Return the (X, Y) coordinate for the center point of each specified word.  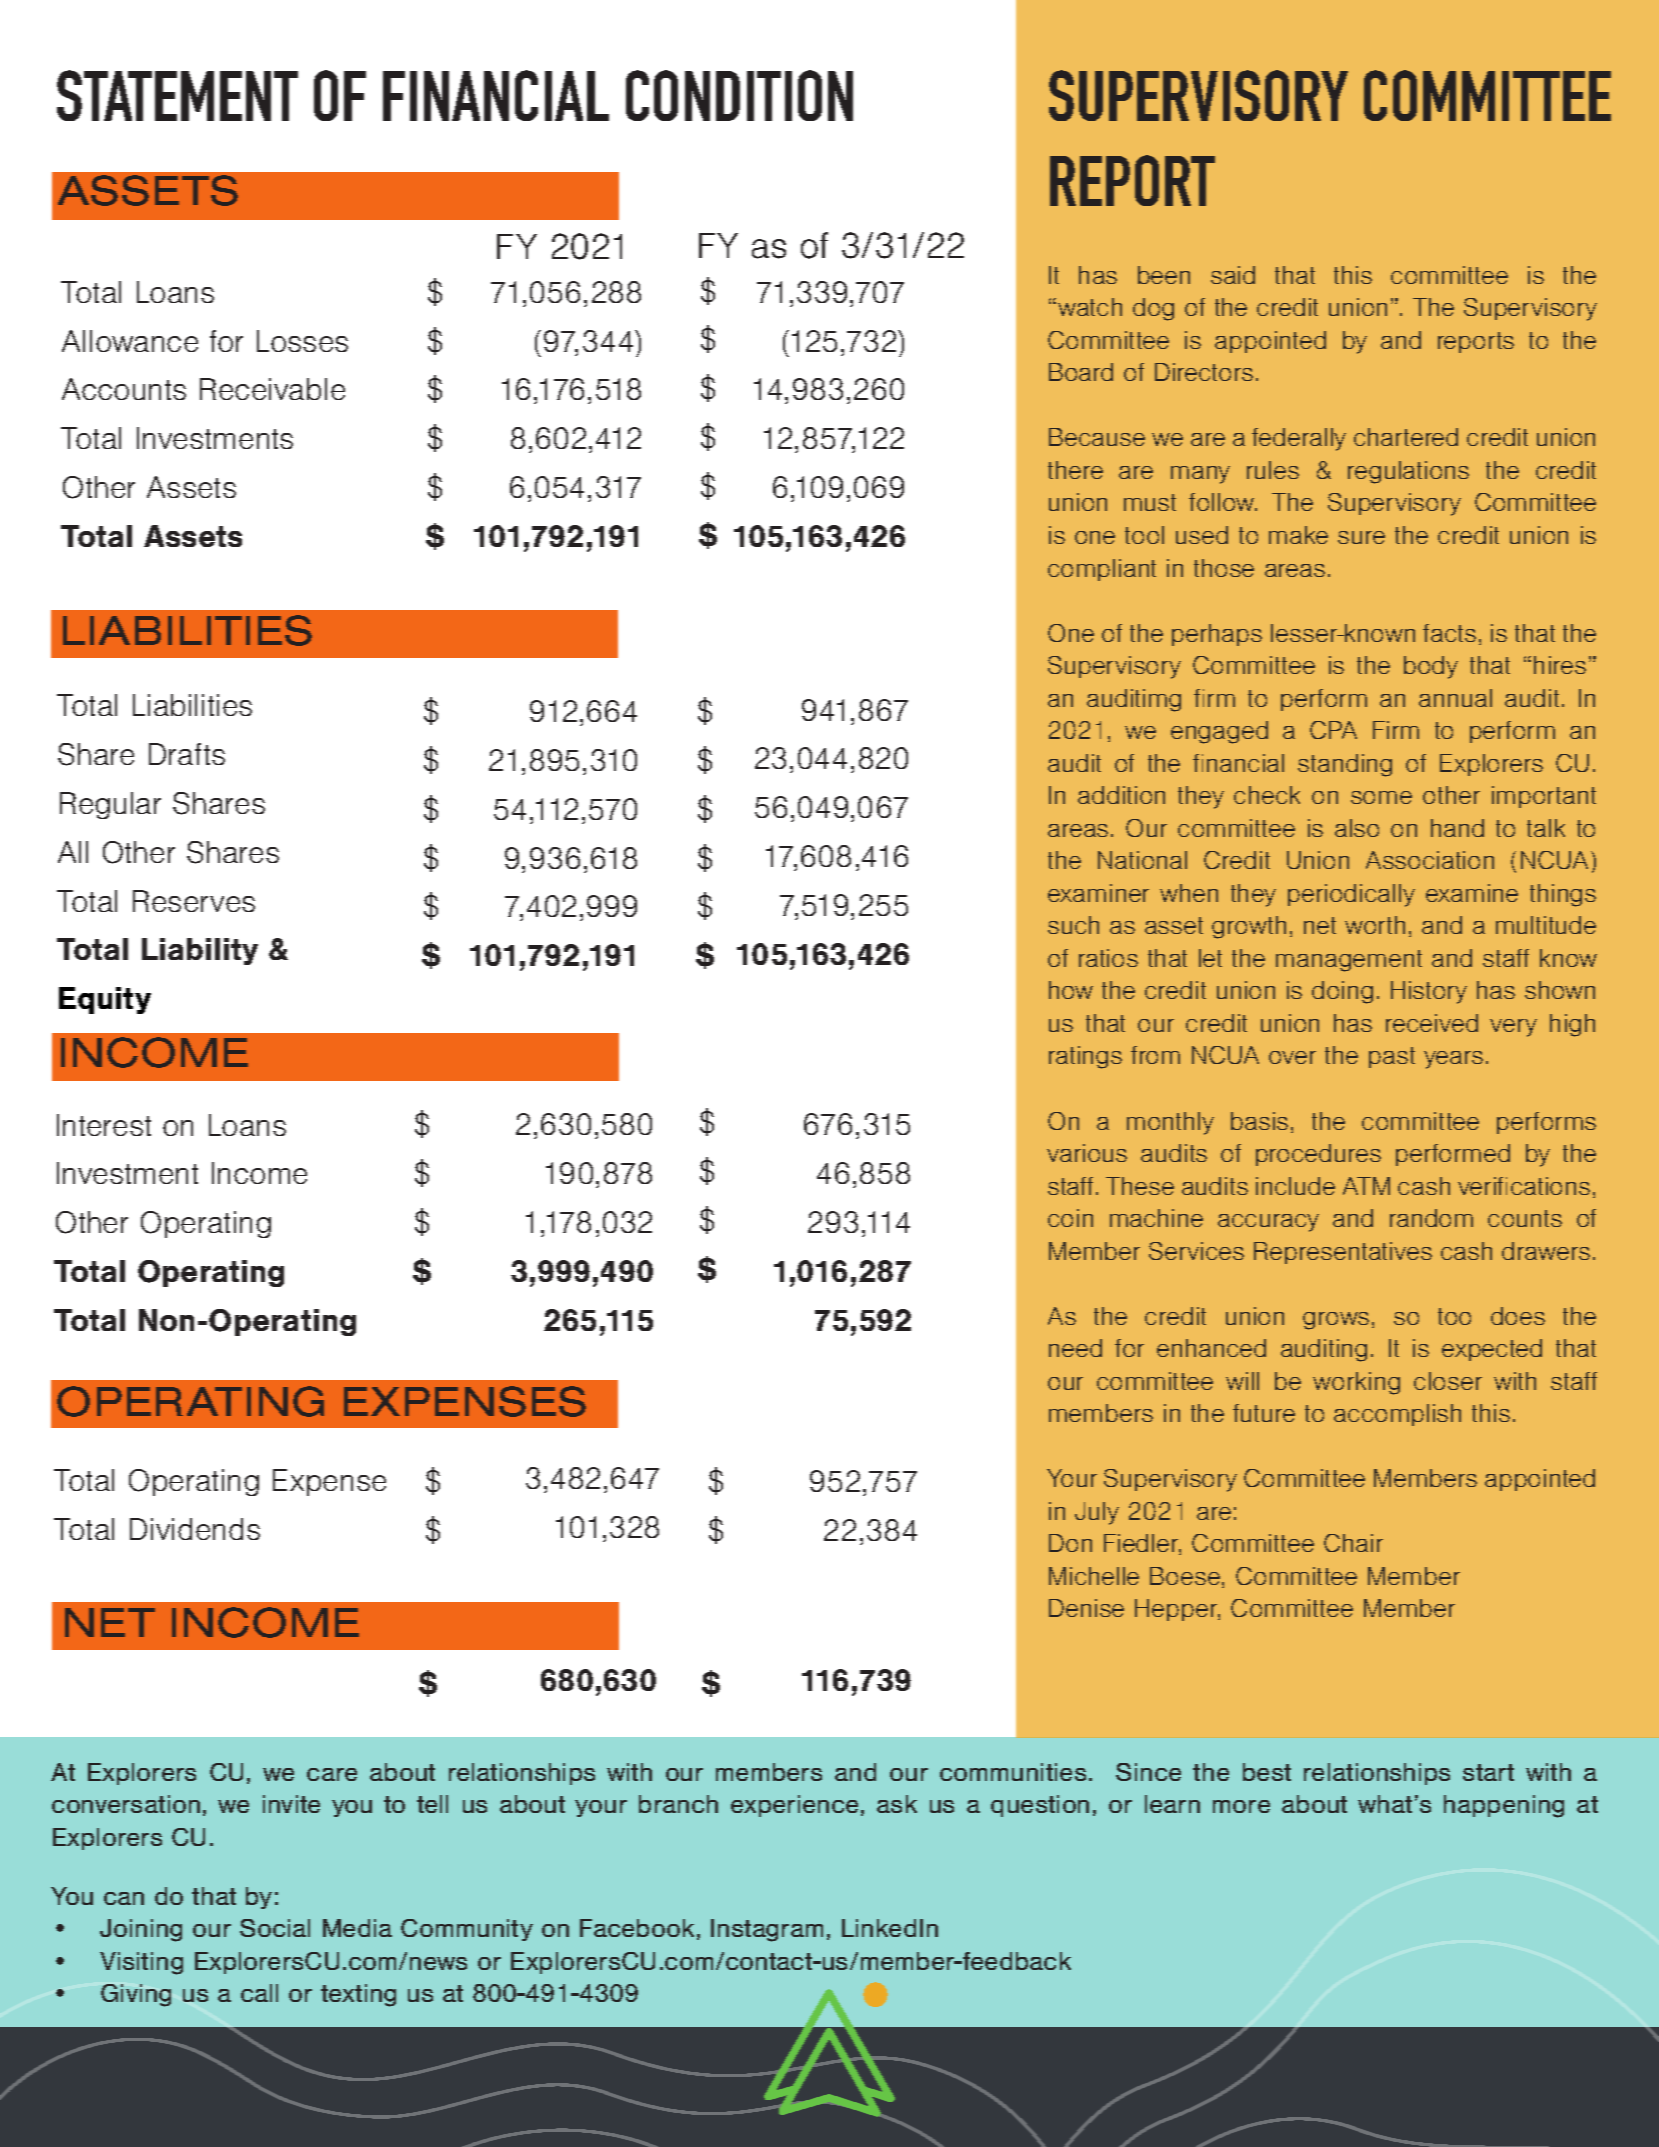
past (1392, 1057)
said (1233, 275)
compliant (1102, 570)
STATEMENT (177, 95)
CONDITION (739, 95)
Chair (1353, 1543)
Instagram (767, 1930)
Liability (200, 951)
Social (275, 1928)
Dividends (195, 1529)
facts (1449, 633)
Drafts (187, 754)
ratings (1085, 1057)
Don (1070, 1543)
